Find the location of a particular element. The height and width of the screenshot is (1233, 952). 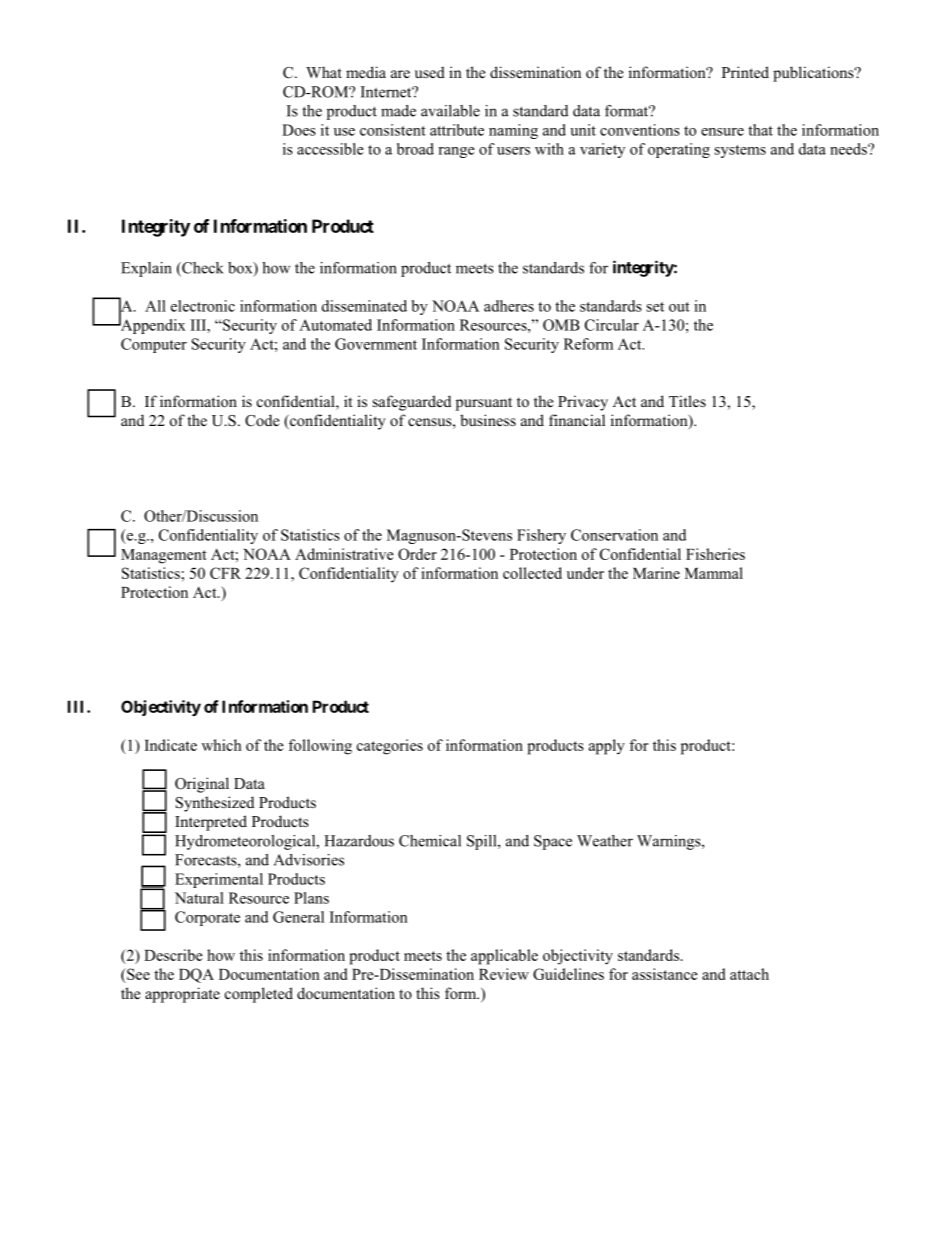

electronic is located at coordinates (203, 306).
